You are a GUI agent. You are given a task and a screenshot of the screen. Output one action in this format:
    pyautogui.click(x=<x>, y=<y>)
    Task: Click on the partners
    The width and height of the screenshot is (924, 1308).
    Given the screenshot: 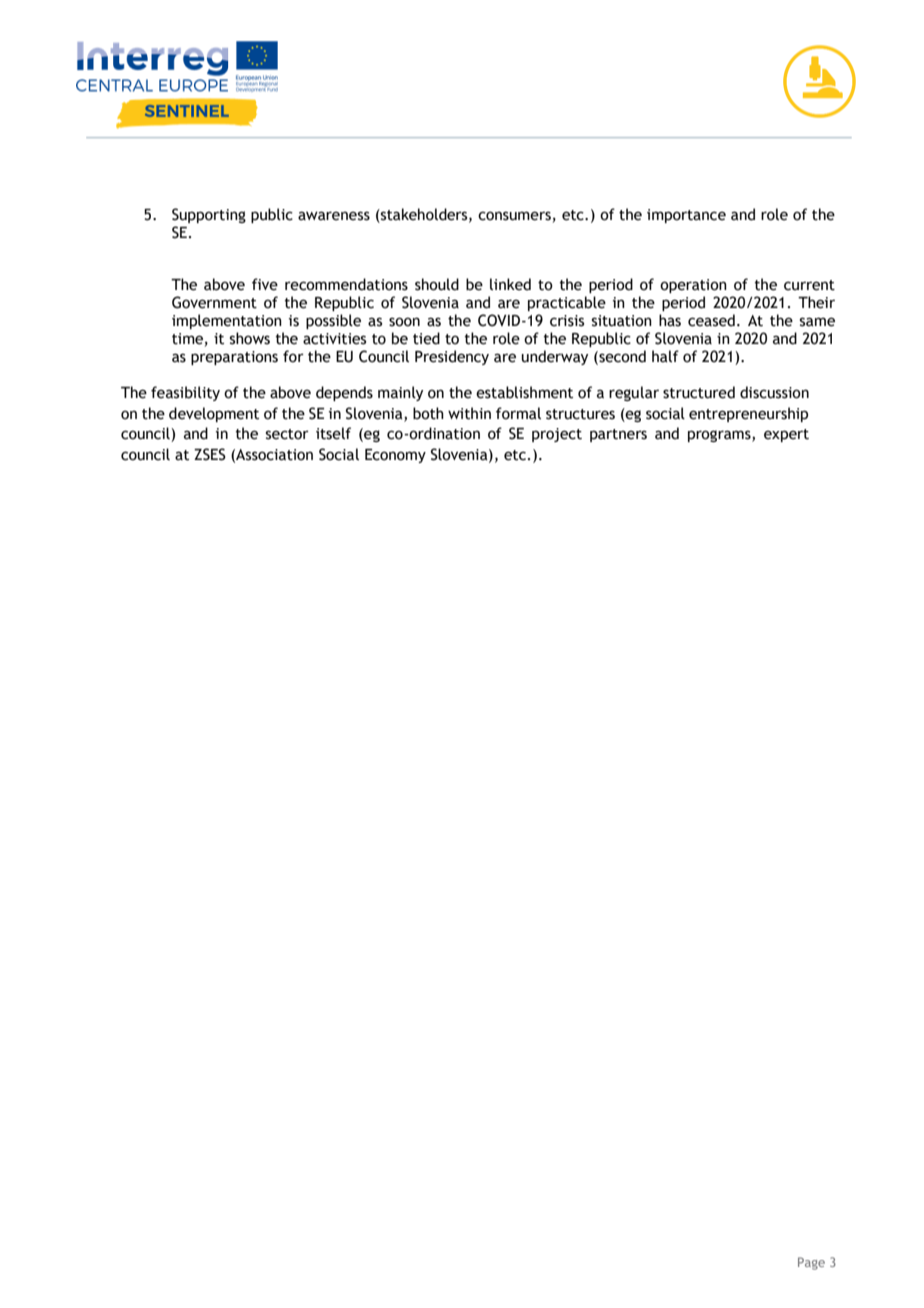 What is the action you would take?
    pyautogui.click(x=618, y=435)
